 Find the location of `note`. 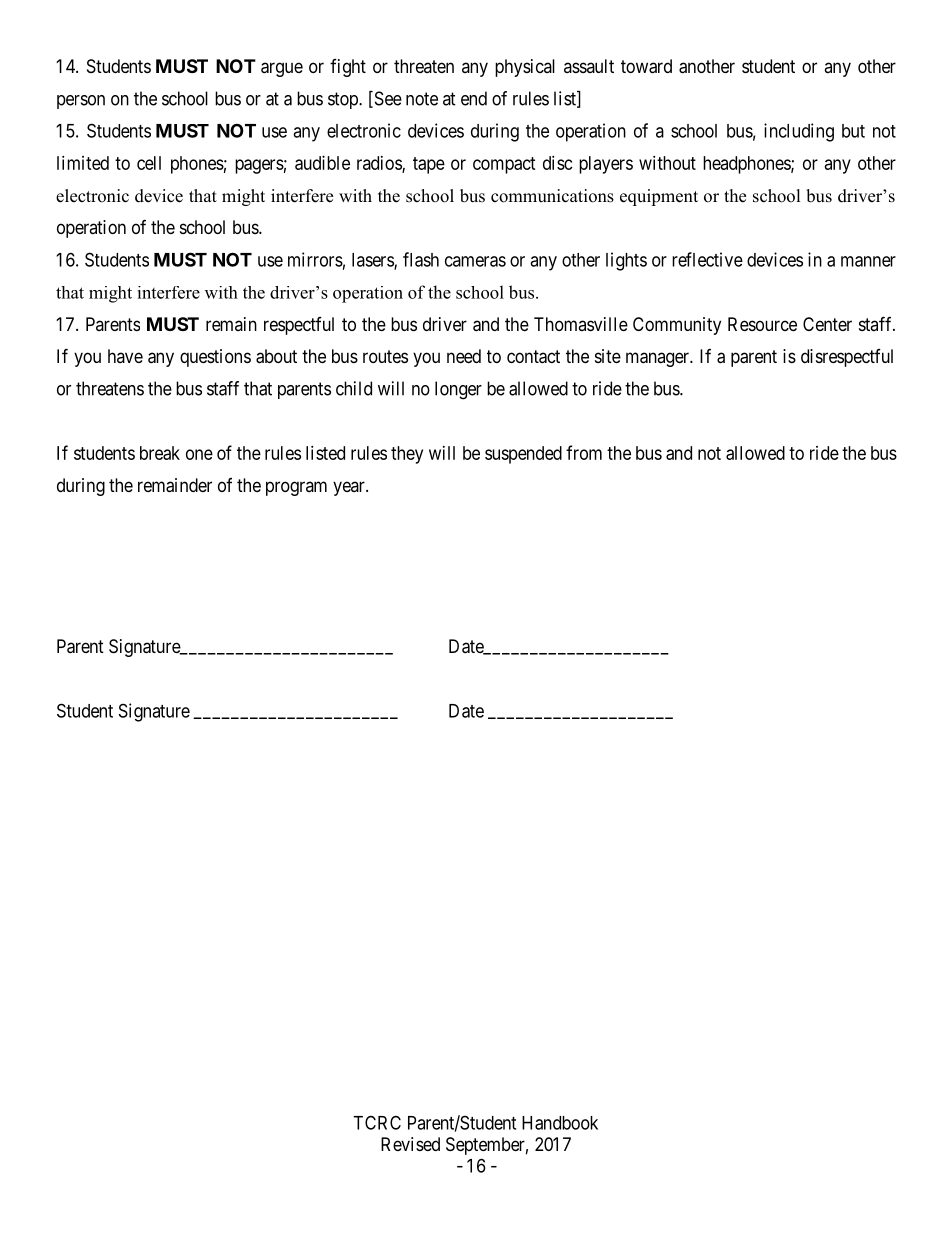

note is located at coordinates (422, 99).
